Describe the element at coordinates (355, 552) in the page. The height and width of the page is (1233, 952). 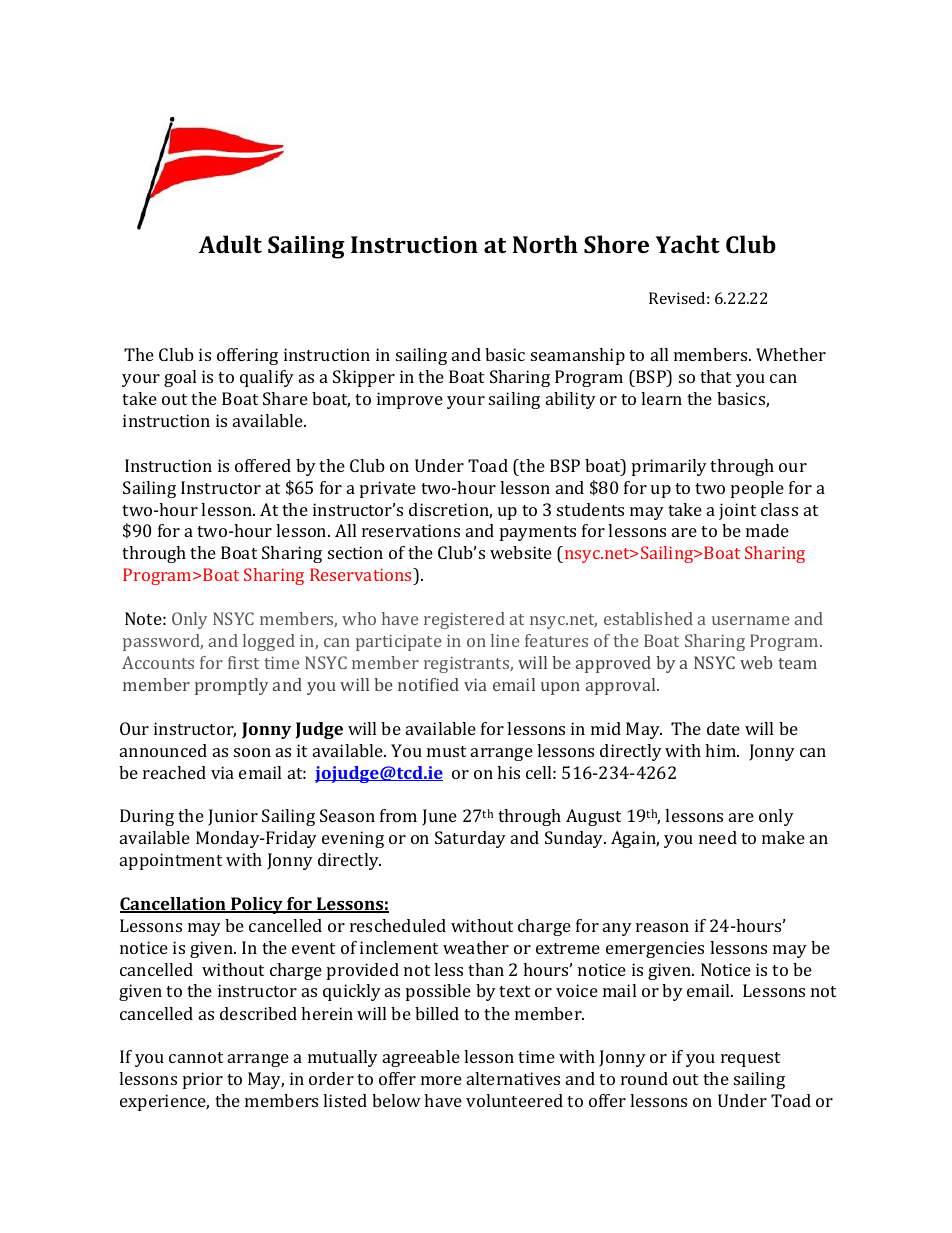
I see `section` at that location.
